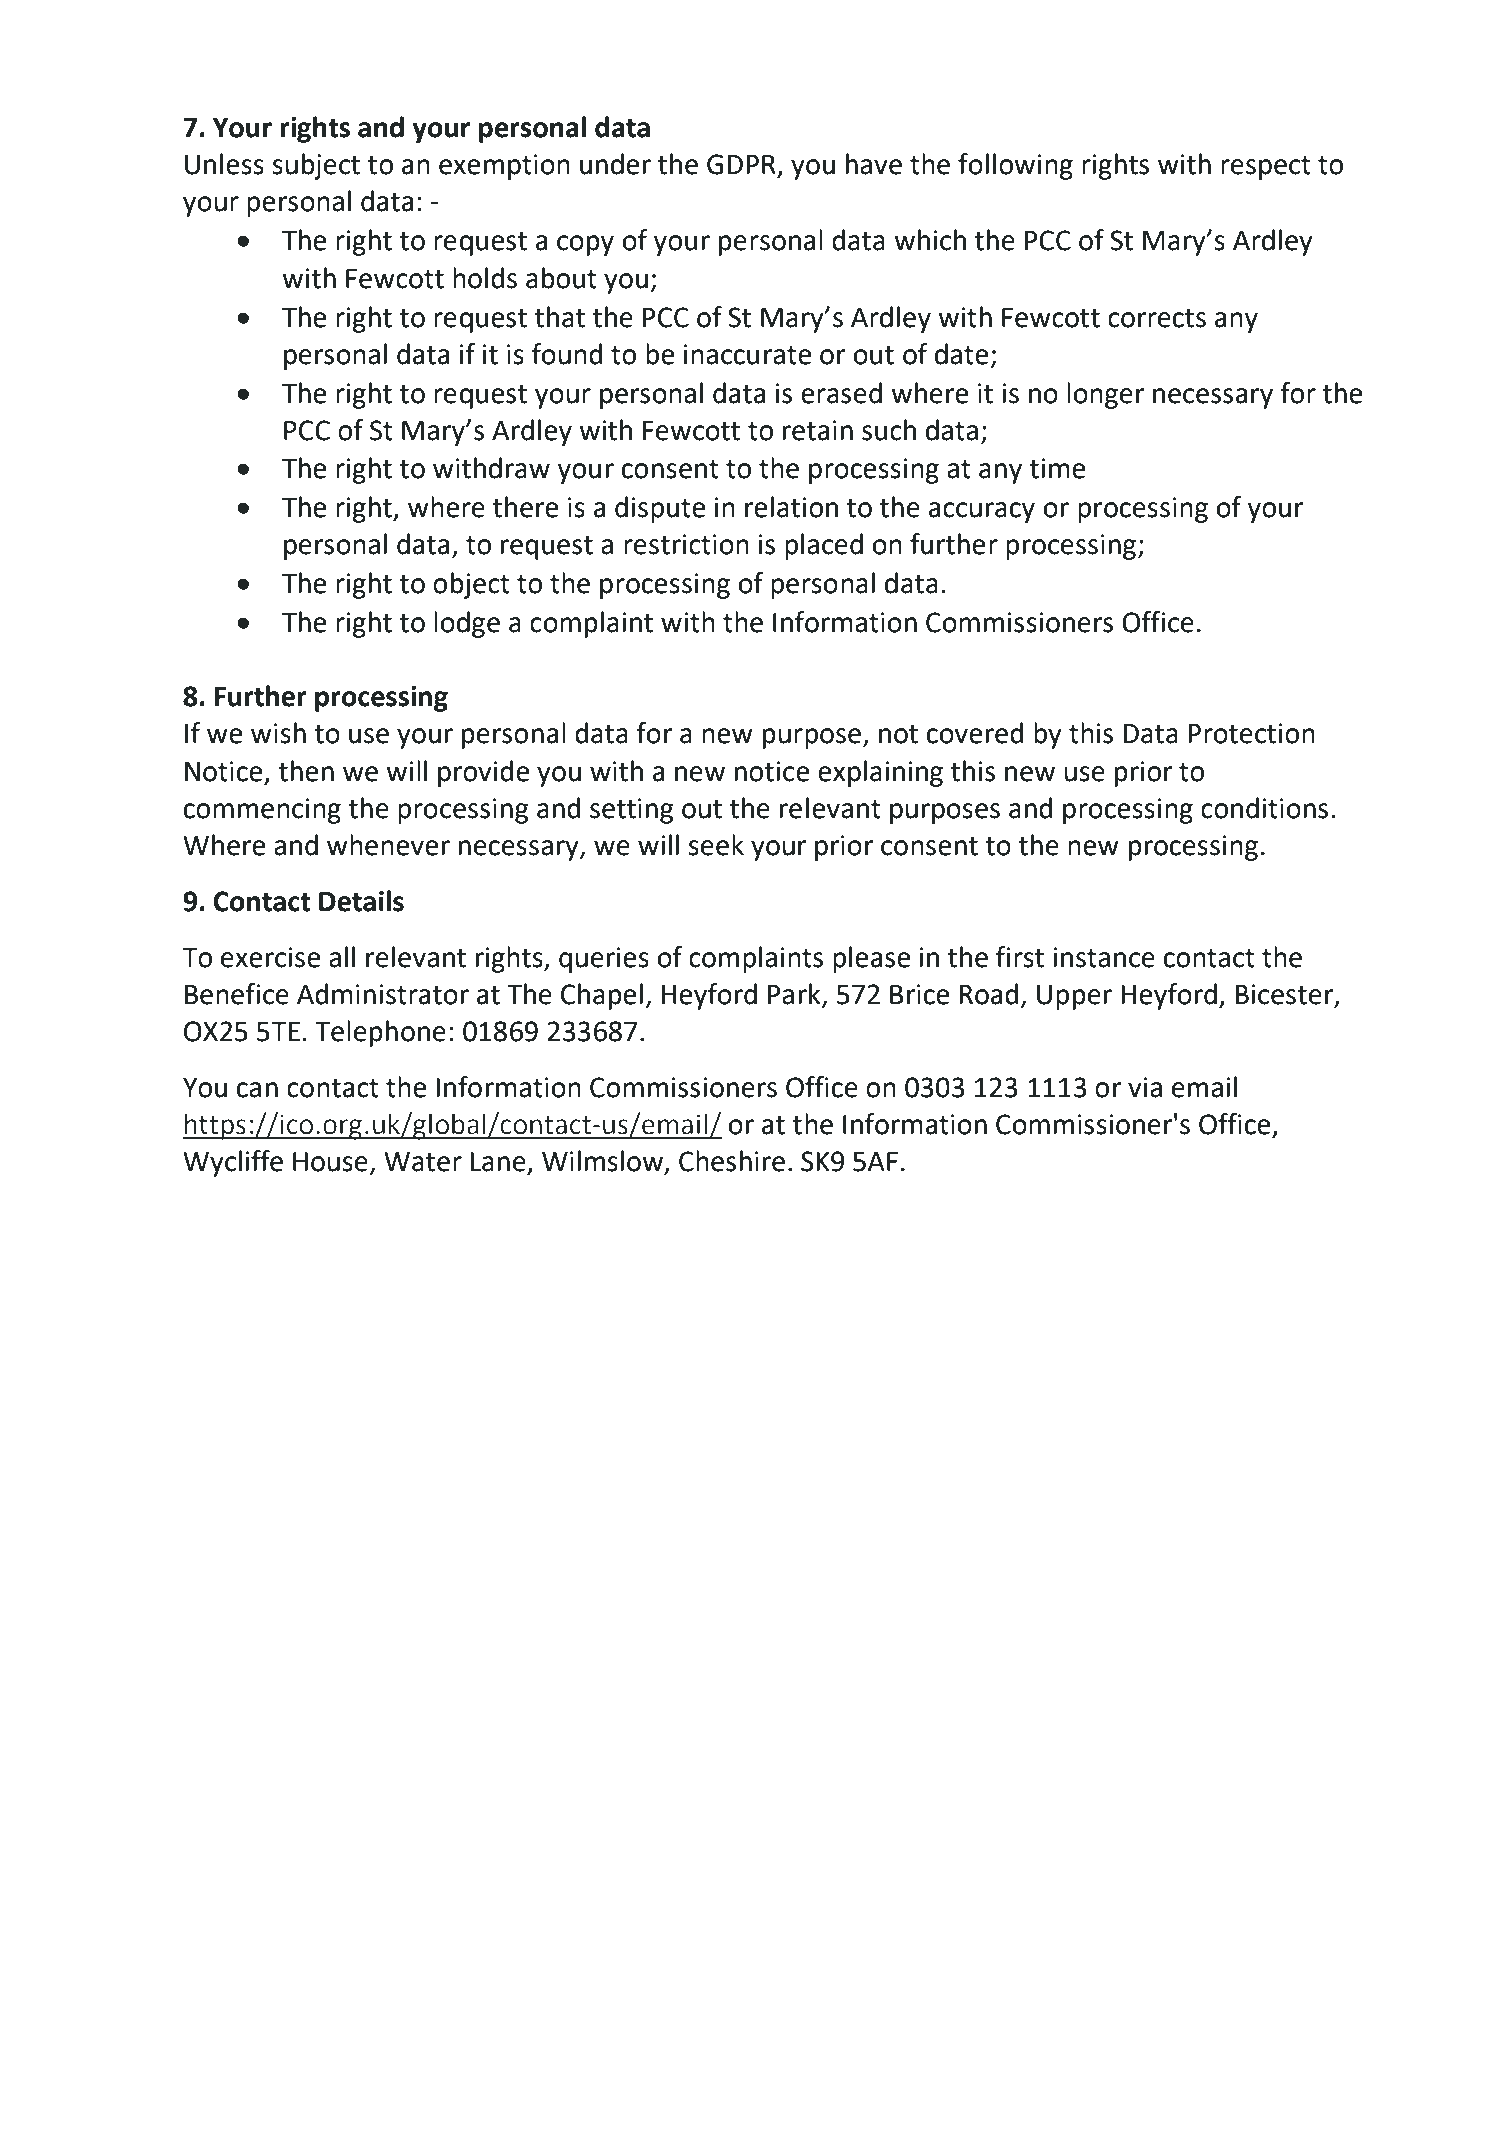 Image resolution: width=1510 pixels, height=2137 pixels. Describe the element at coordinates (791, 507) in the screenshot. I see `relation` at that location.
